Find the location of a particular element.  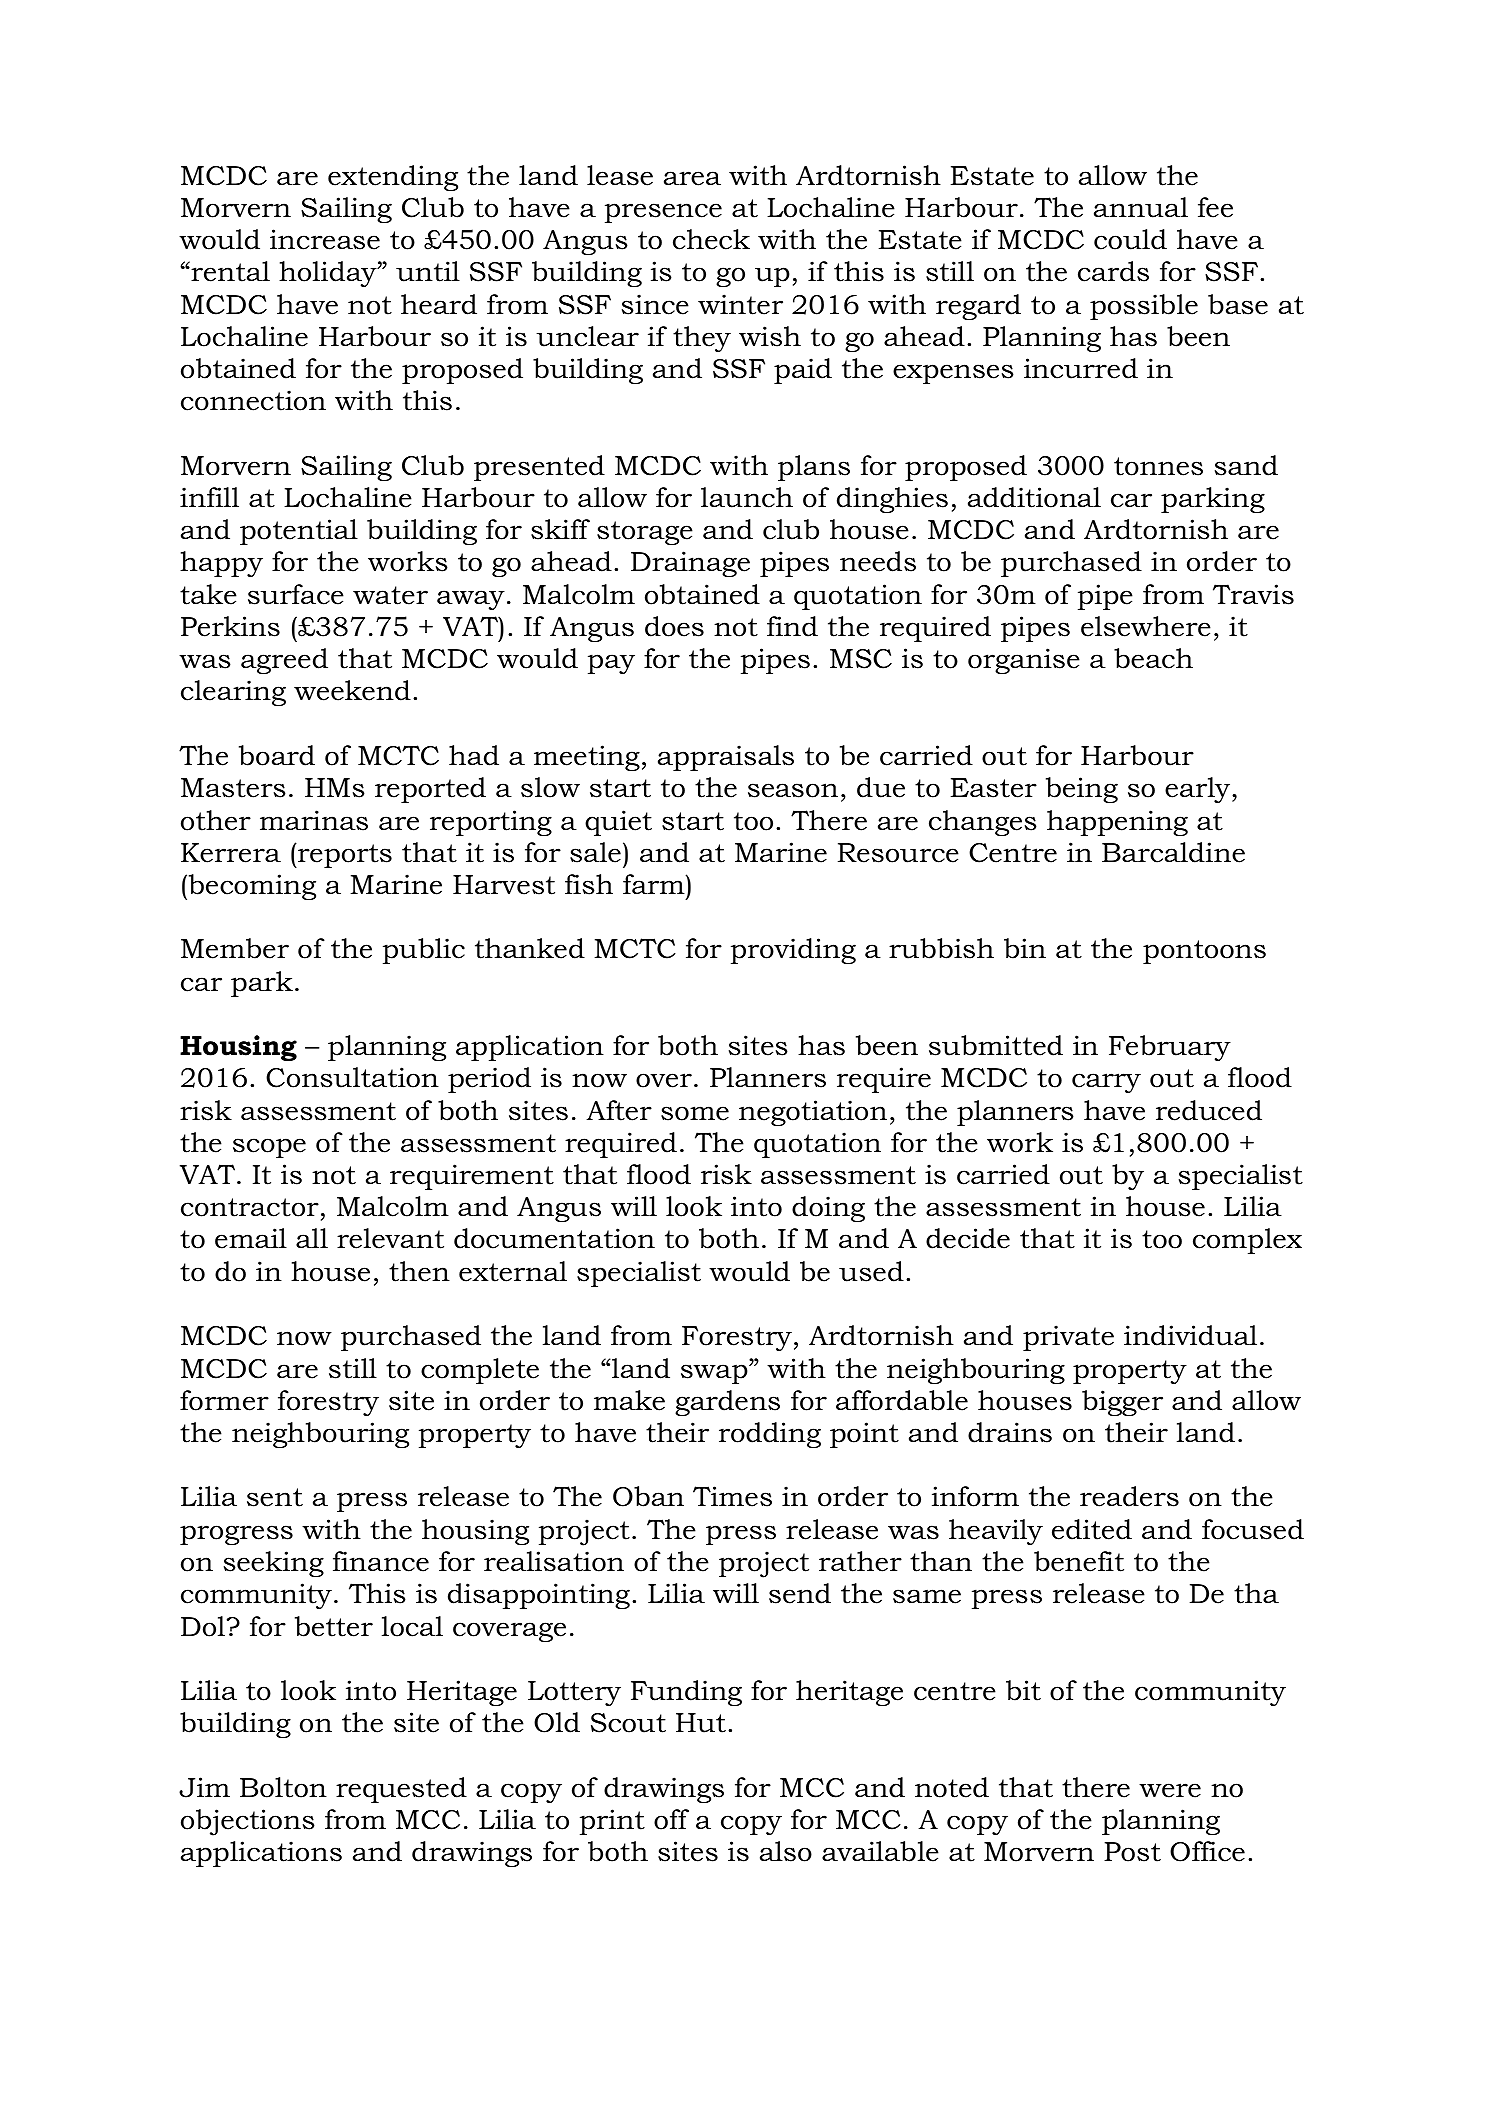

could is located at coordinates (1130, 239).
